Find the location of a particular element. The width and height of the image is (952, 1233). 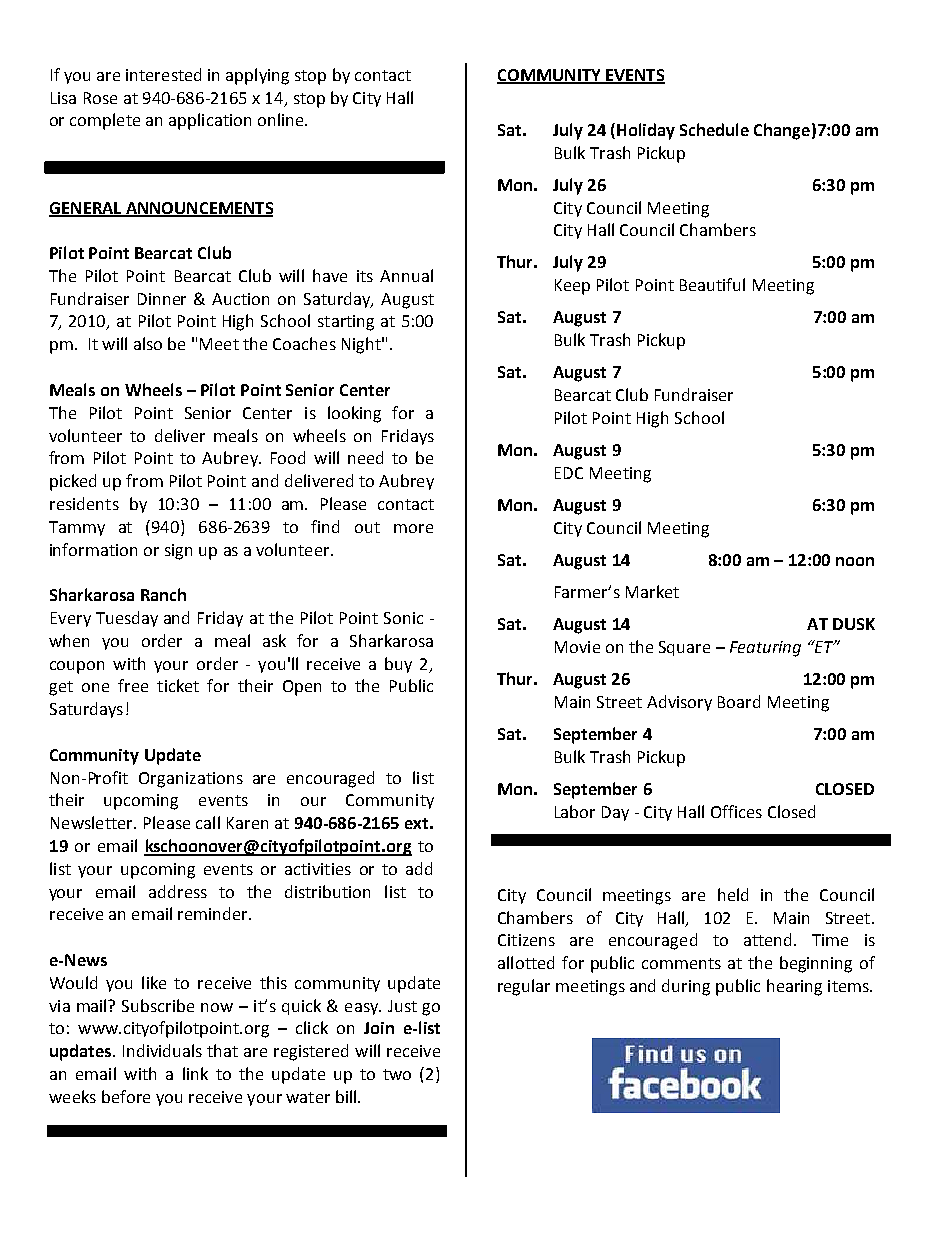

interested is located at coordinates (163, 74).
